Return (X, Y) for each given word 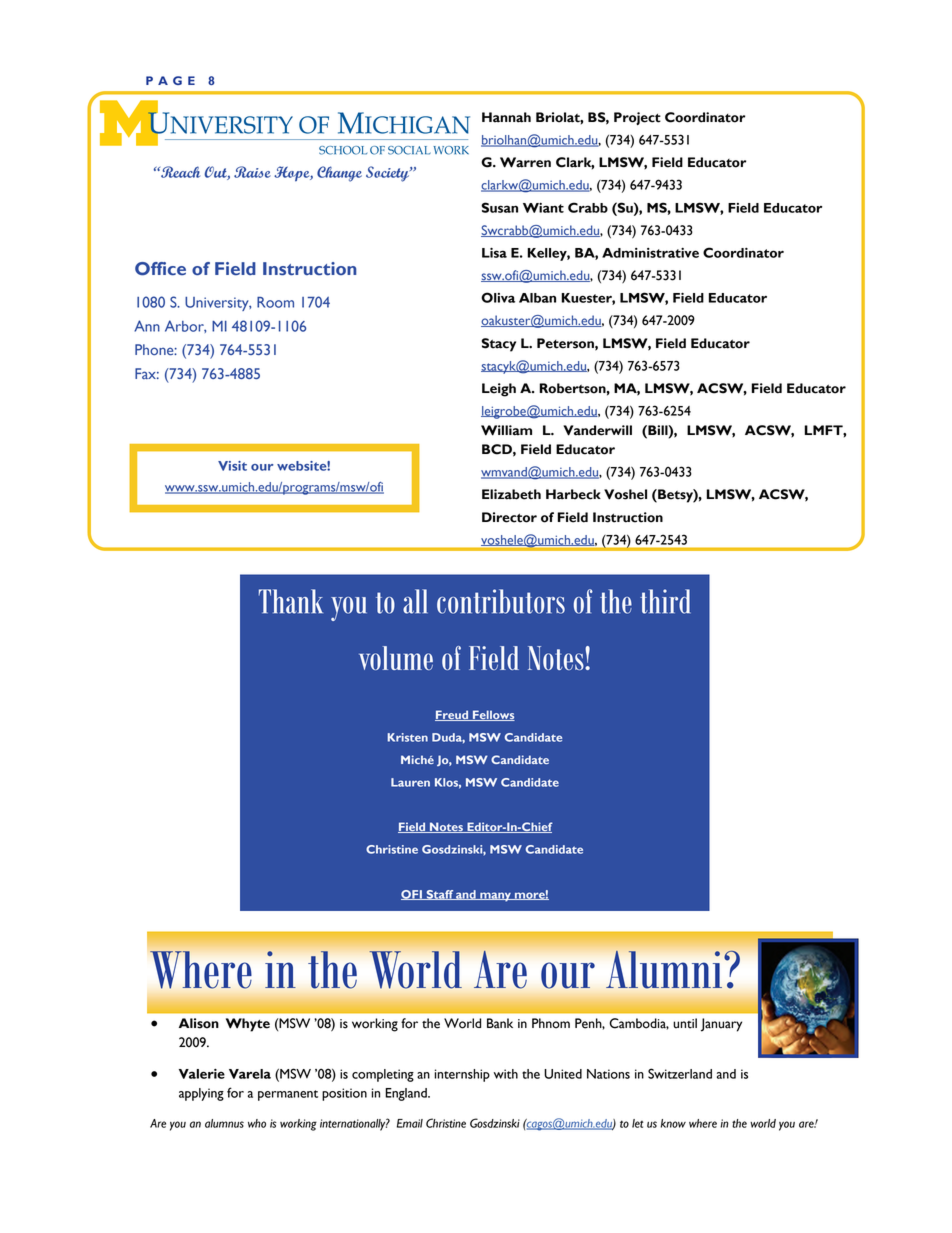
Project (637, 118)
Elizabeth (511, 494)
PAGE (170, 80)
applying (201, 1094)
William (506, 430)
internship (462, 1075)
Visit (232, 466)
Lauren (410, 782)
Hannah (506, 117)
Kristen (407, 737)
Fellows (493, 715)
